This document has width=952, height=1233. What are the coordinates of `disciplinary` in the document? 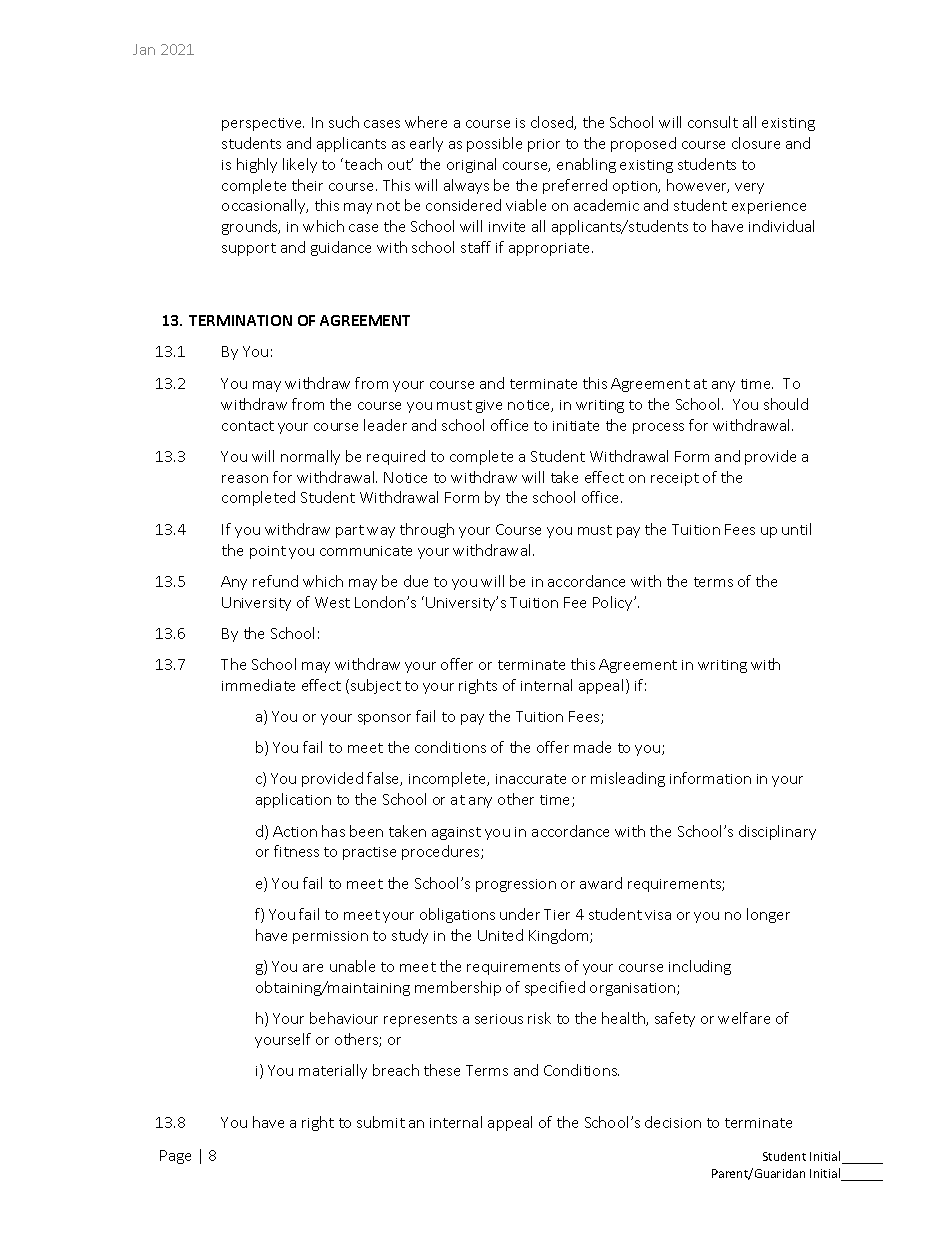 It's located at (777, 832).
